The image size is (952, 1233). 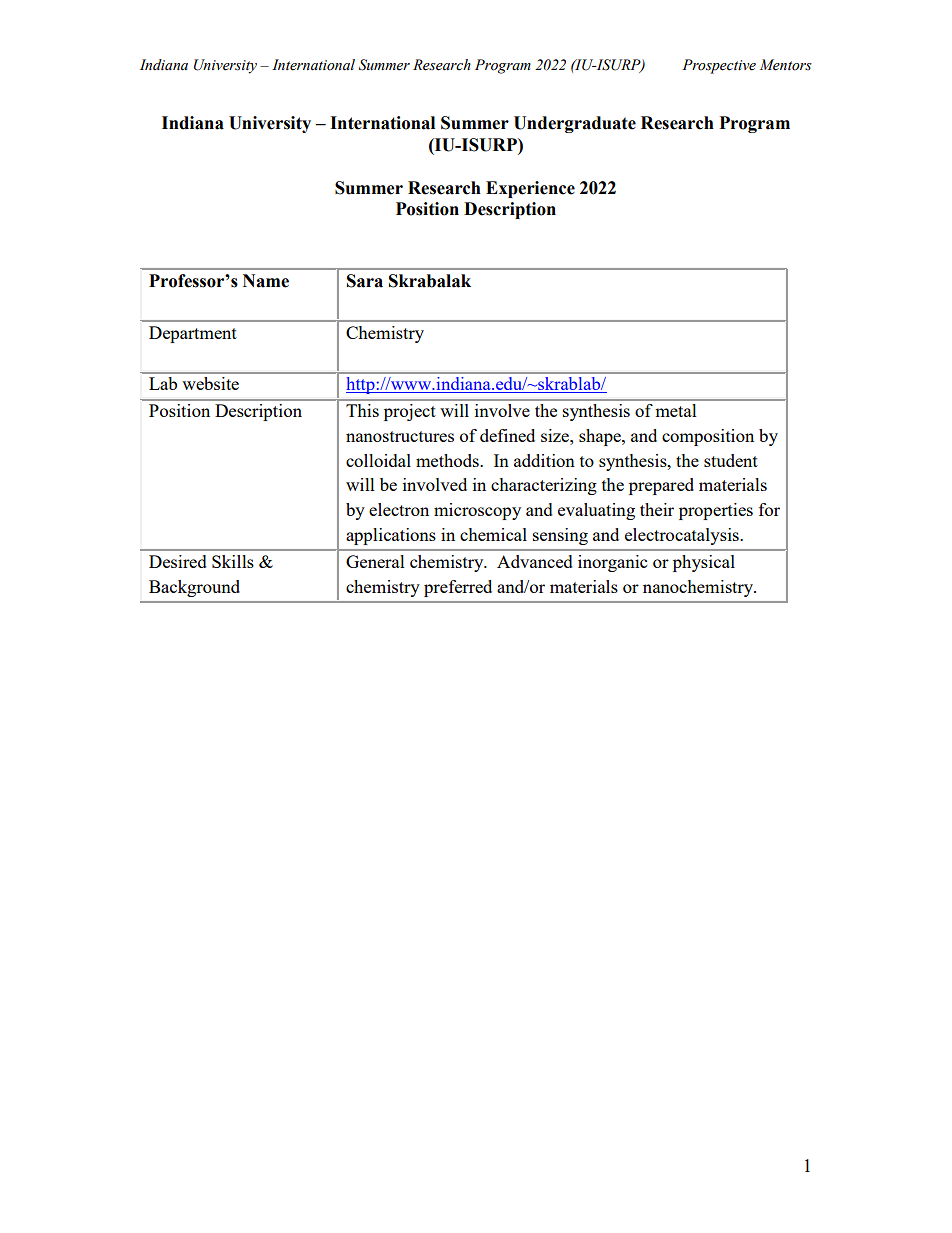 What do you see at coordinates (233, 561) in the image?
I see `Skills` at bounding box center [233, 561].
